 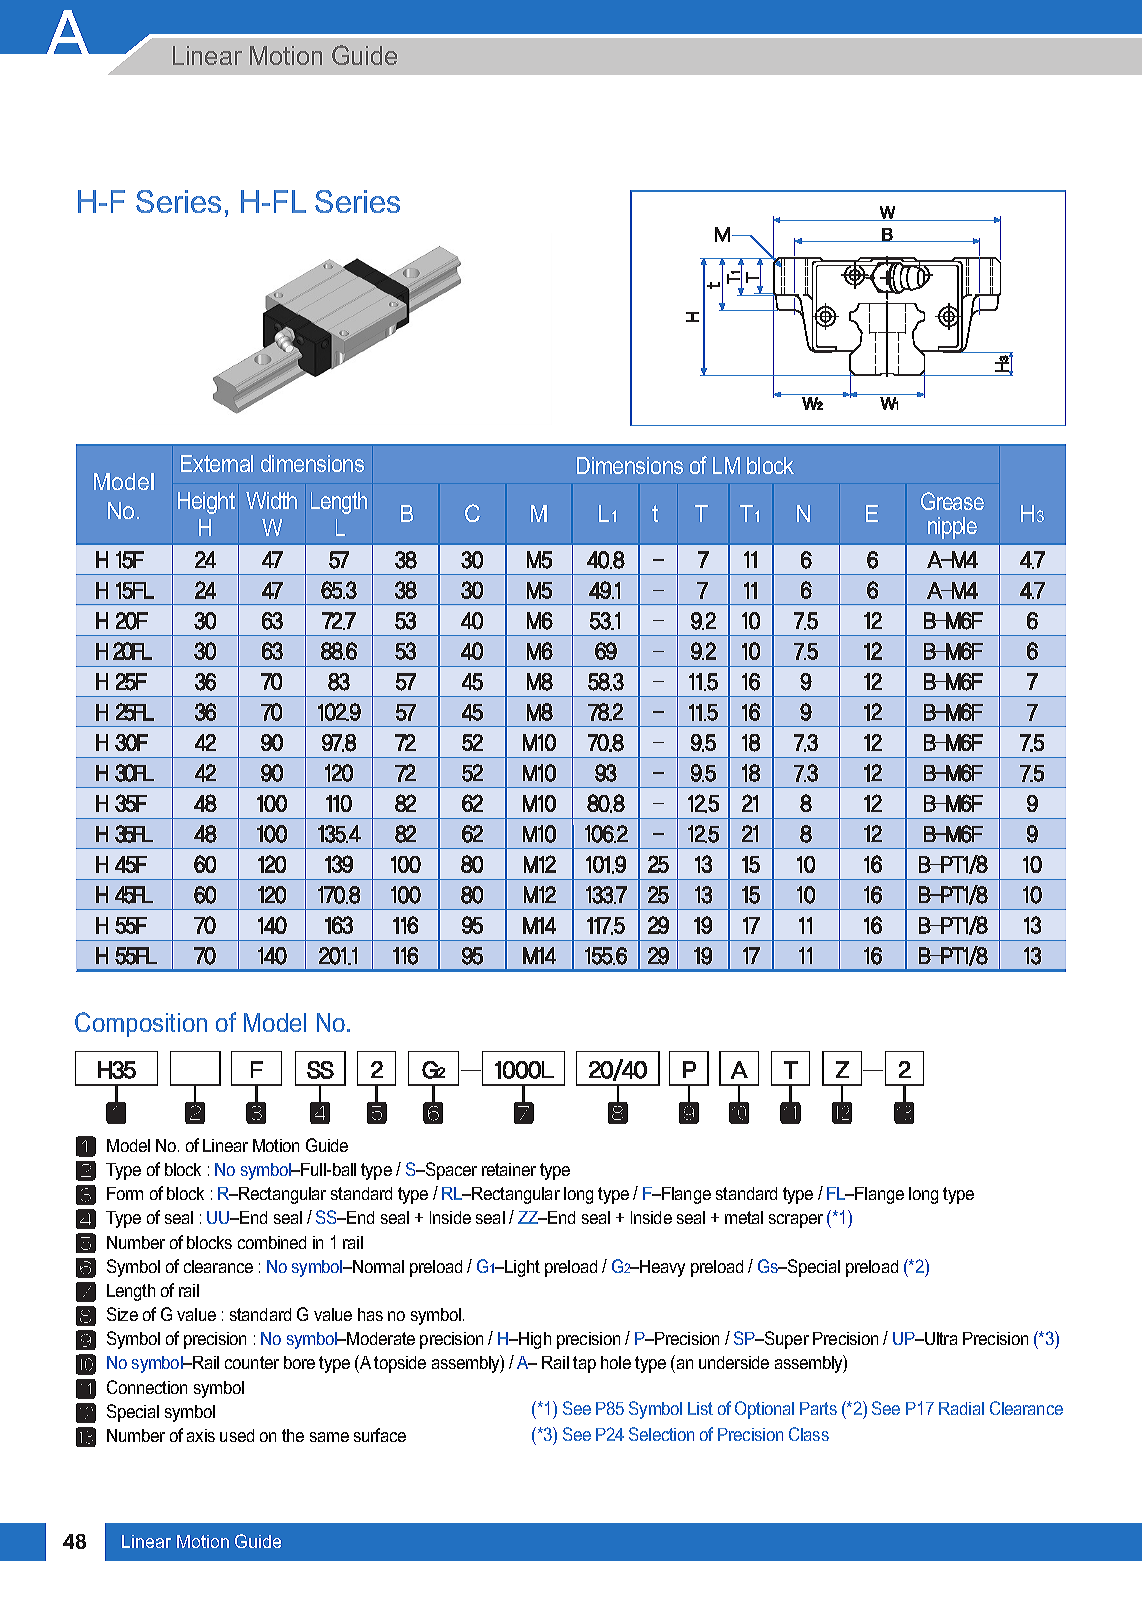 What do you see at coordinates (237, 1435) in the image?
I see `used` at bounding box center [237, 1435].
